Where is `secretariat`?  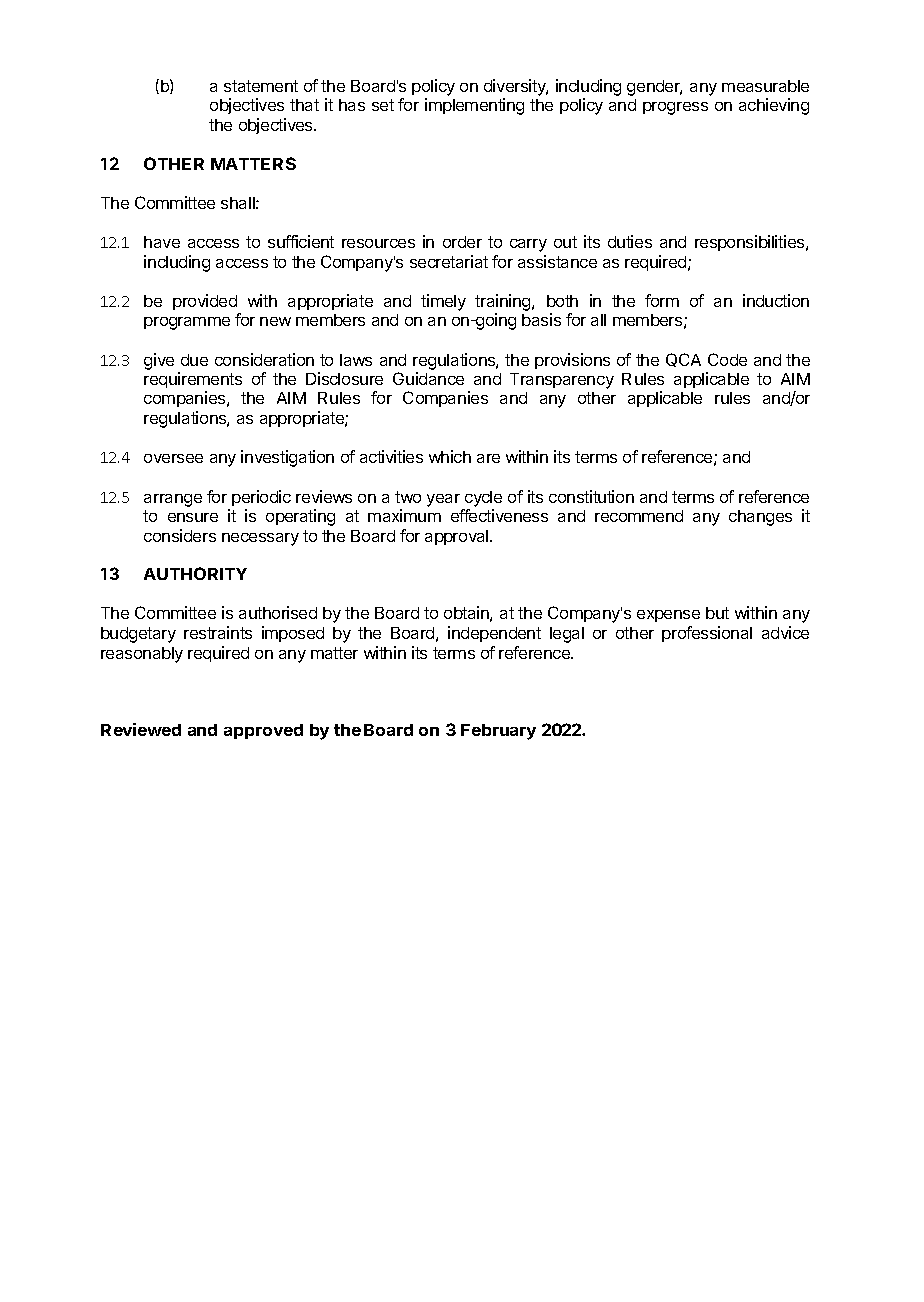
secretariat is located at coordinates (449, 261).
